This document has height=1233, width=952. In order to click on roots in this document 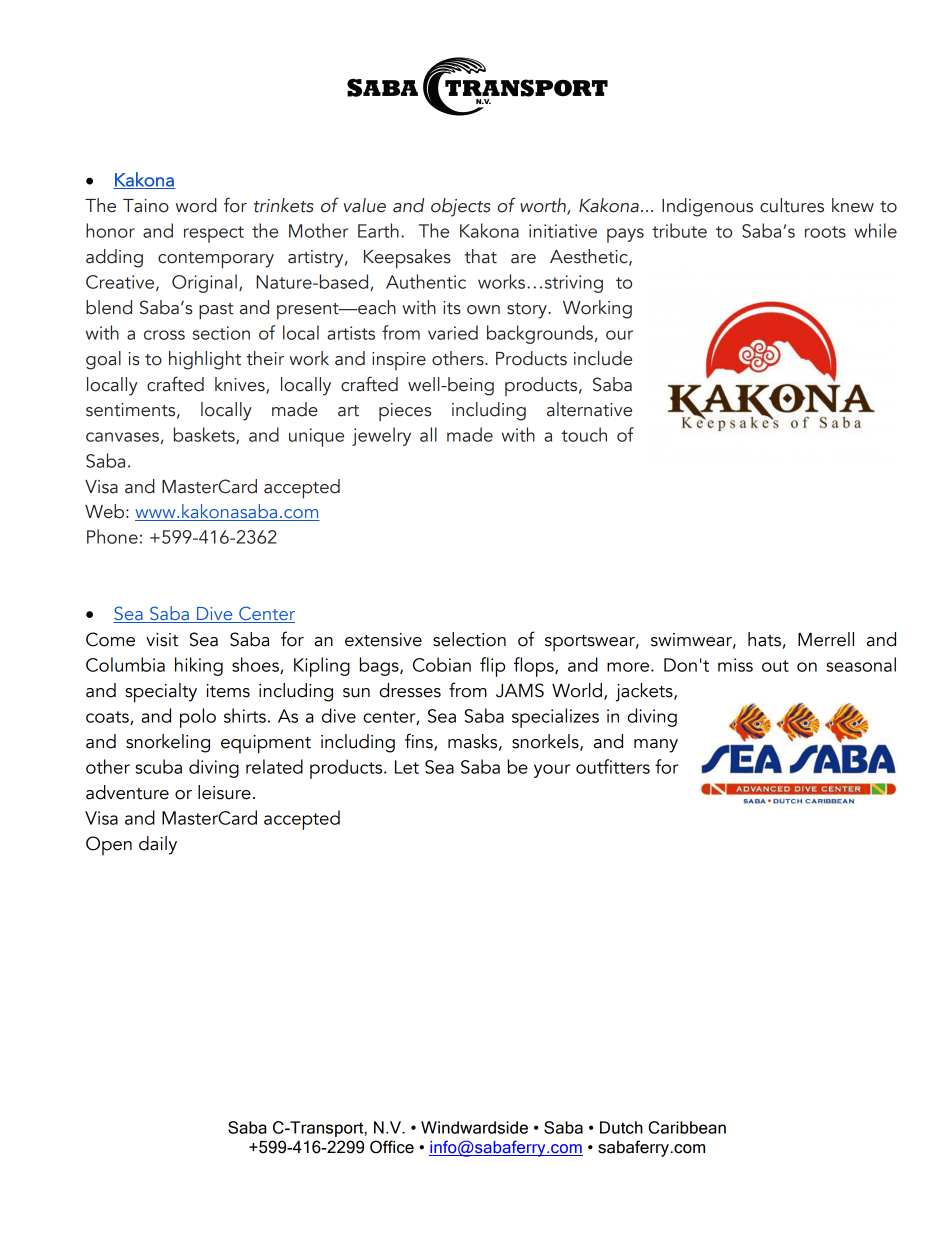, I will do `click(825, 232)`.
